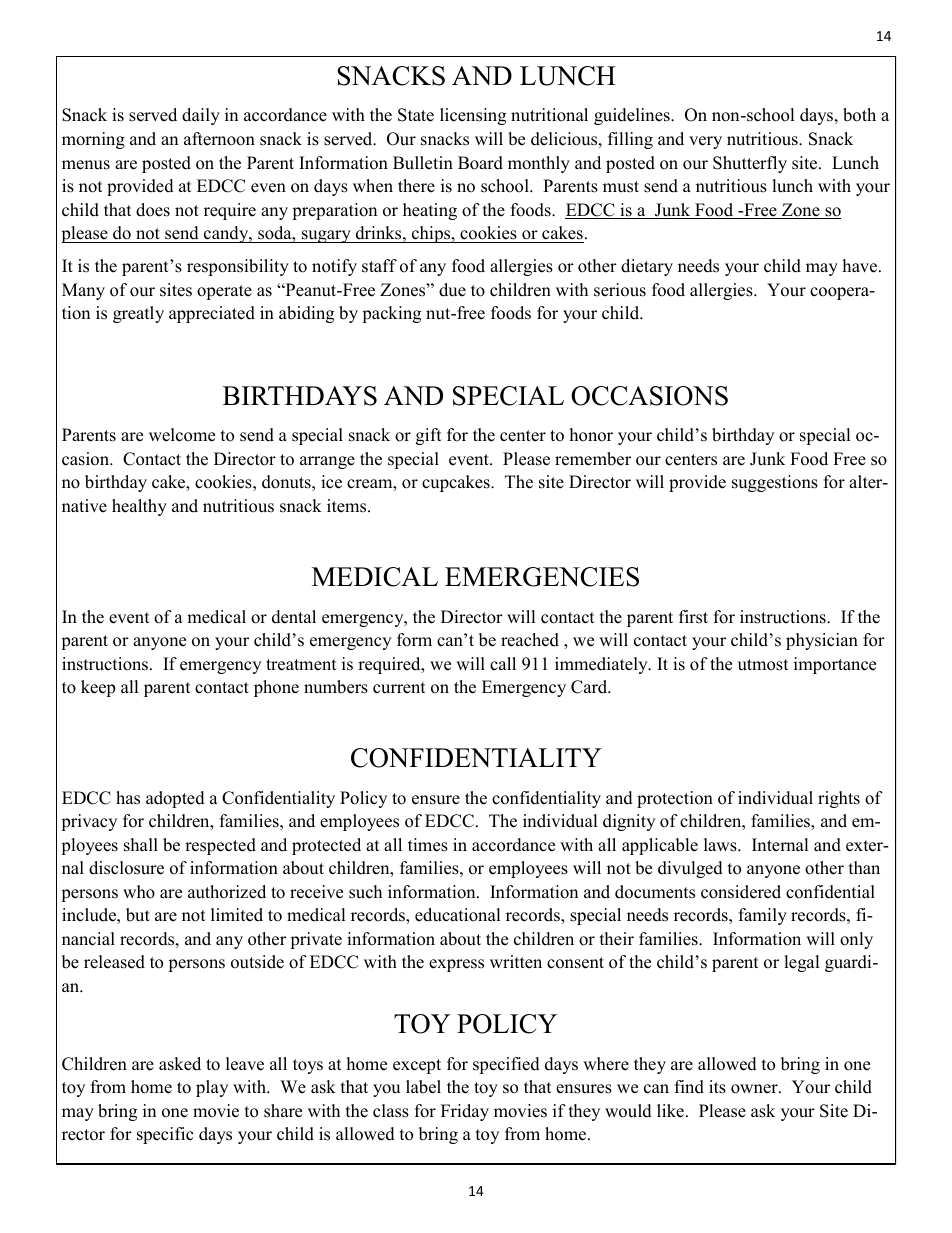 This document has width=952, height=1233. I want to click on welcome, so click(182, 435).
